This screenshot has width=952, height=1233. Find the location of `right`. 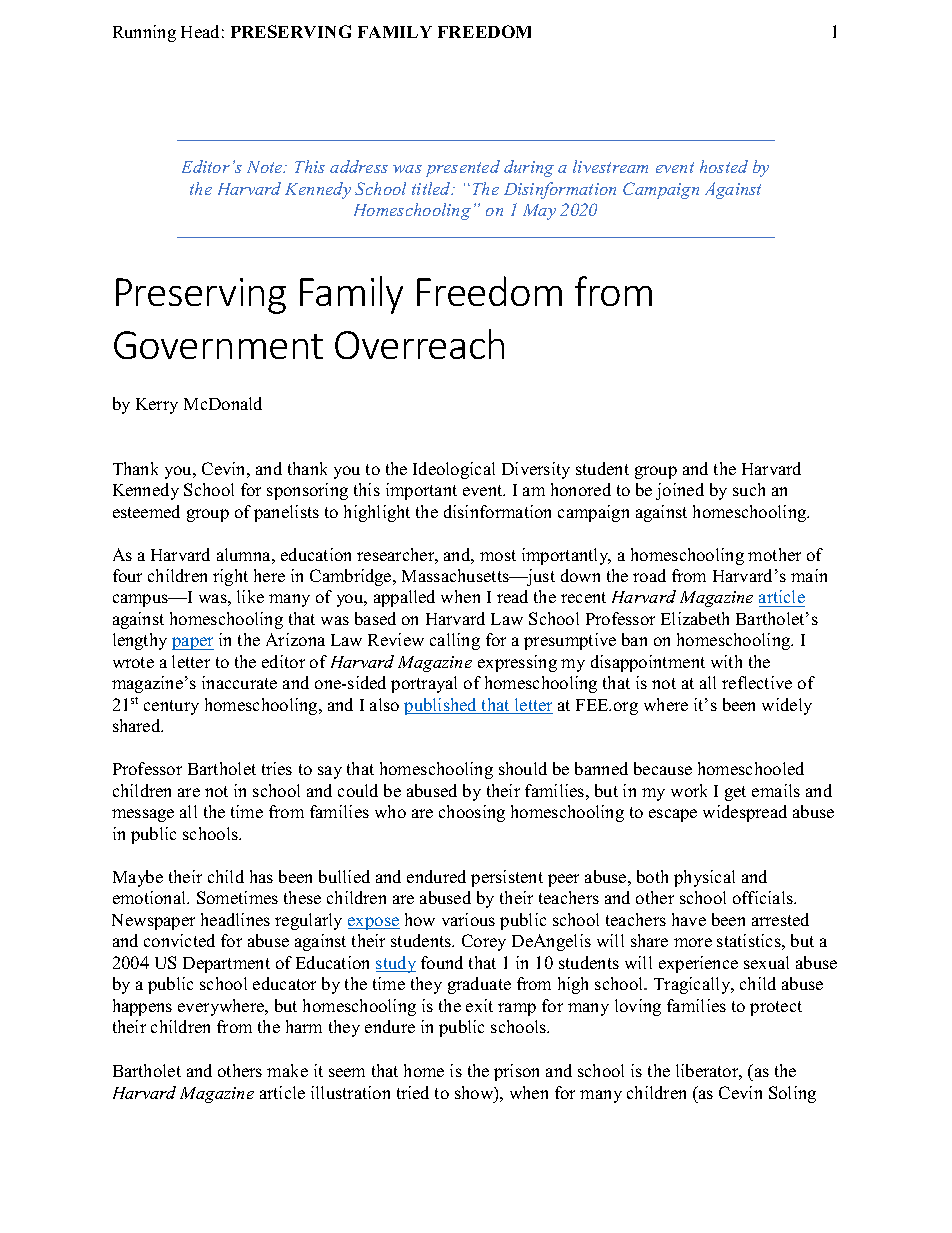

right is located at coordinates (230, 577).
